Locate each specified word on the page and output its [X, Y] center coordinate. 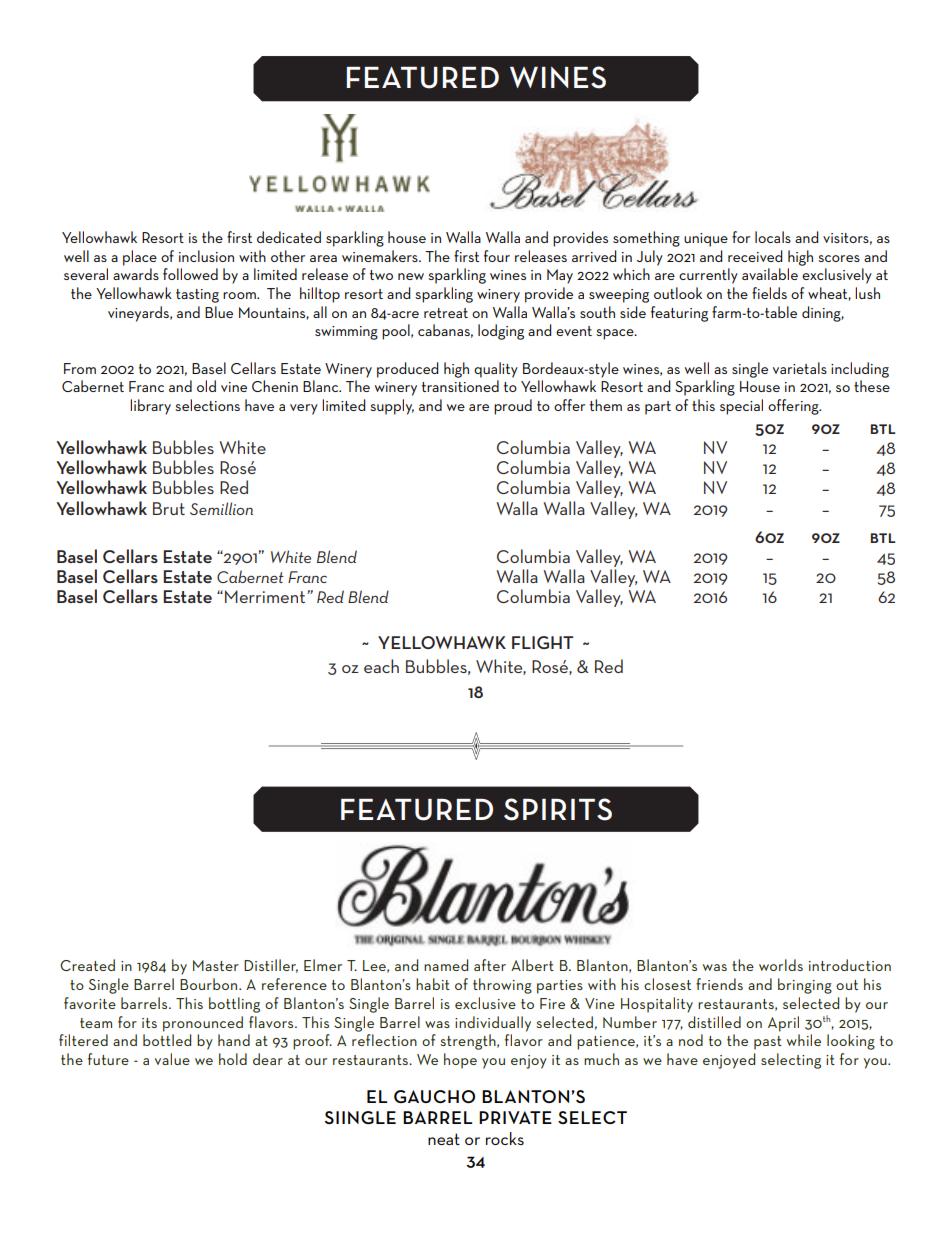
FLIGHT [542, 642]
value [172, 1059]
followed [190, 274]
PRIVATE [515, 1117]
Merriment [266, 596]
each [381, 666]
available [770, 274]
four [497, 256]
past [768, 1043]
